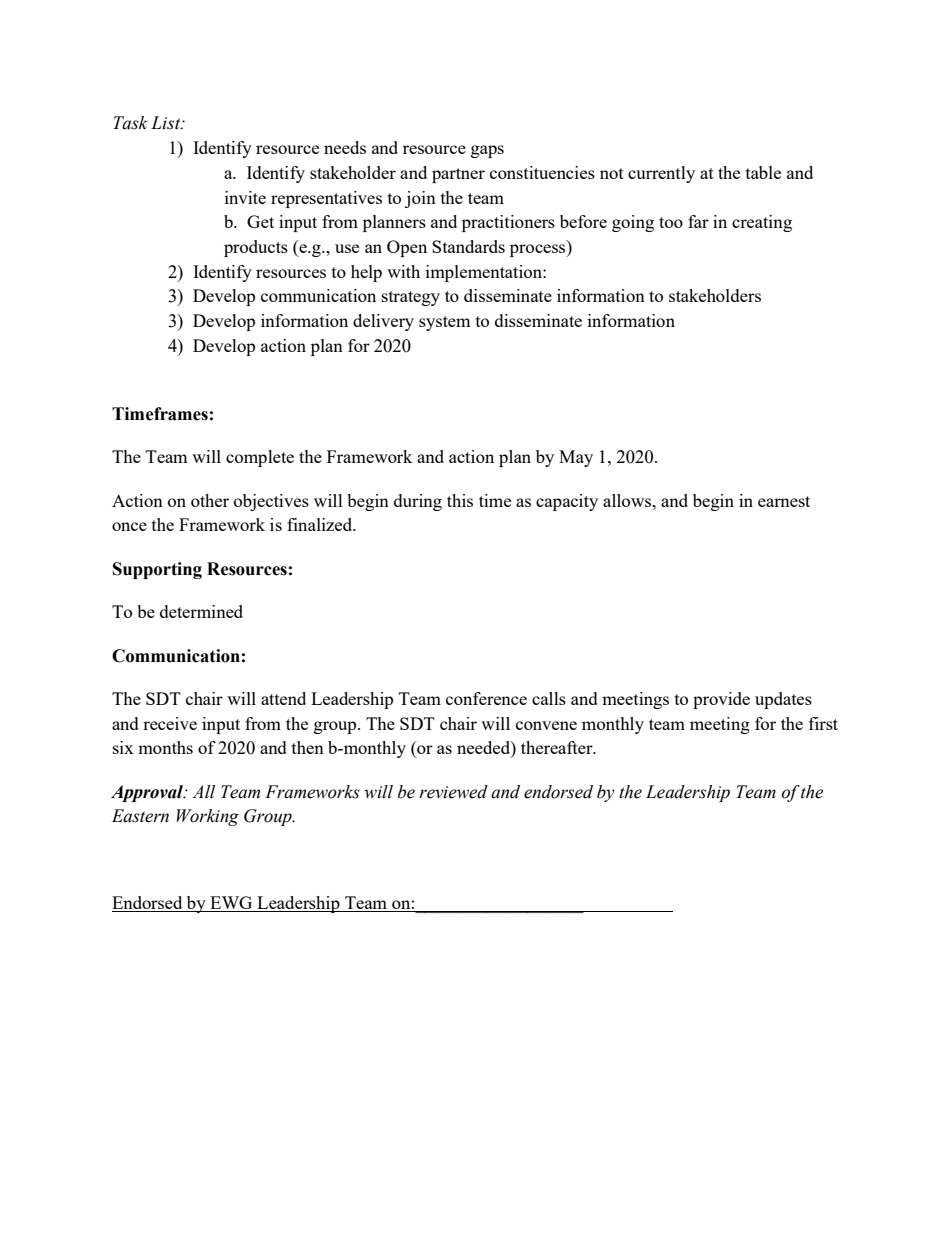 Image resolution: width=952 pixels, height=1233 pixels. Describe the element at coordinates (444, 323) in the document. I see `system` at that location.
